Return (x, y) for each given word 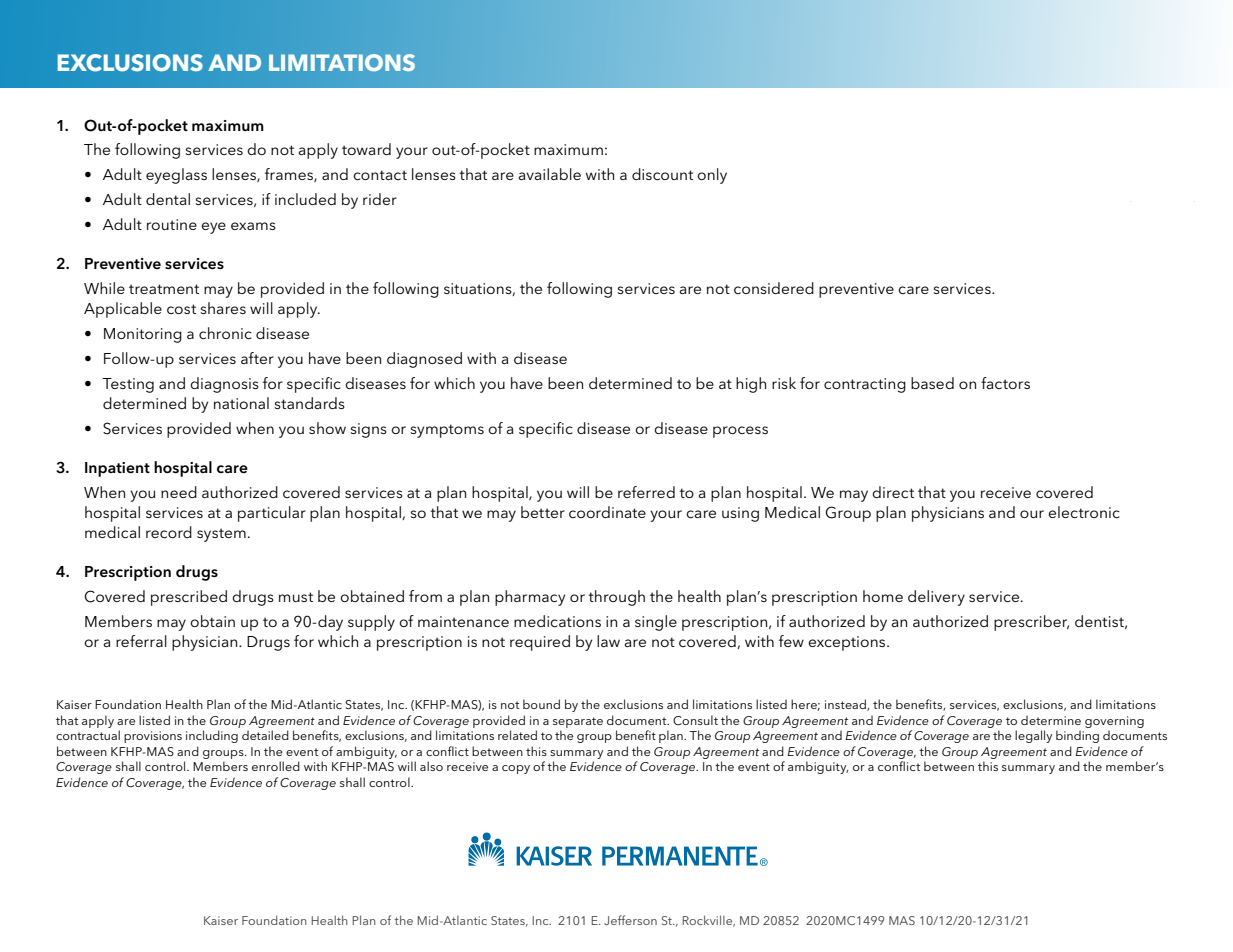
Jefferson (630, 920)
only (712, 176)
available (550, 174)
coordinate (607, 512)
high (751, 385)
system (221, 535)
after (257, 358)
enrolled (276, 766)
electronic (1084, 512)
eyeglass (176, 176)
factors (1005, 383)
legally (1033, 736)
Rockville (708, 921)
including (212, 736)
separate (578, 722)
